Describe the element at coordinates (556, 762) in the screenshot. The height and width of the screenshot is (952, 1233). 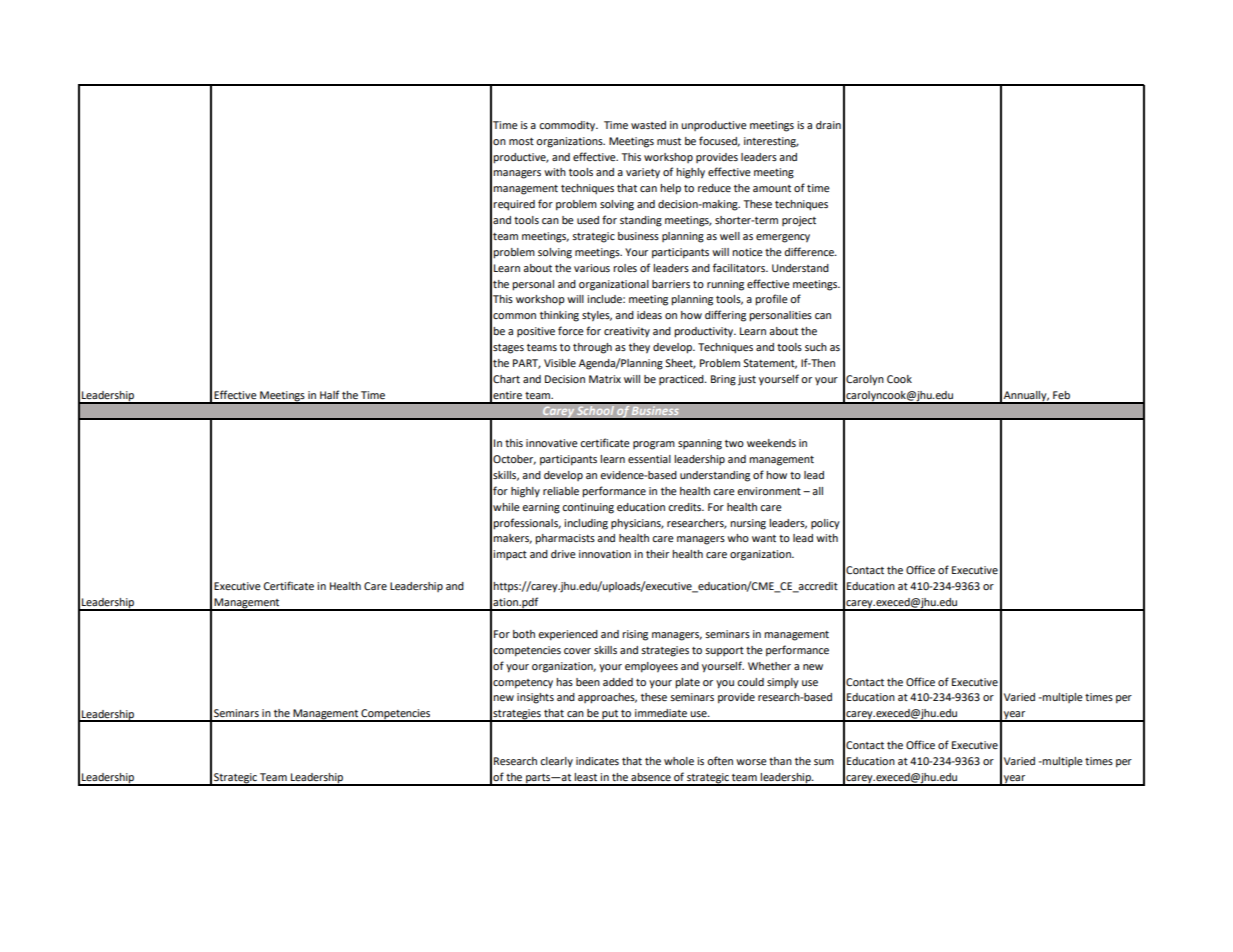
I see `clearly` at that location.
